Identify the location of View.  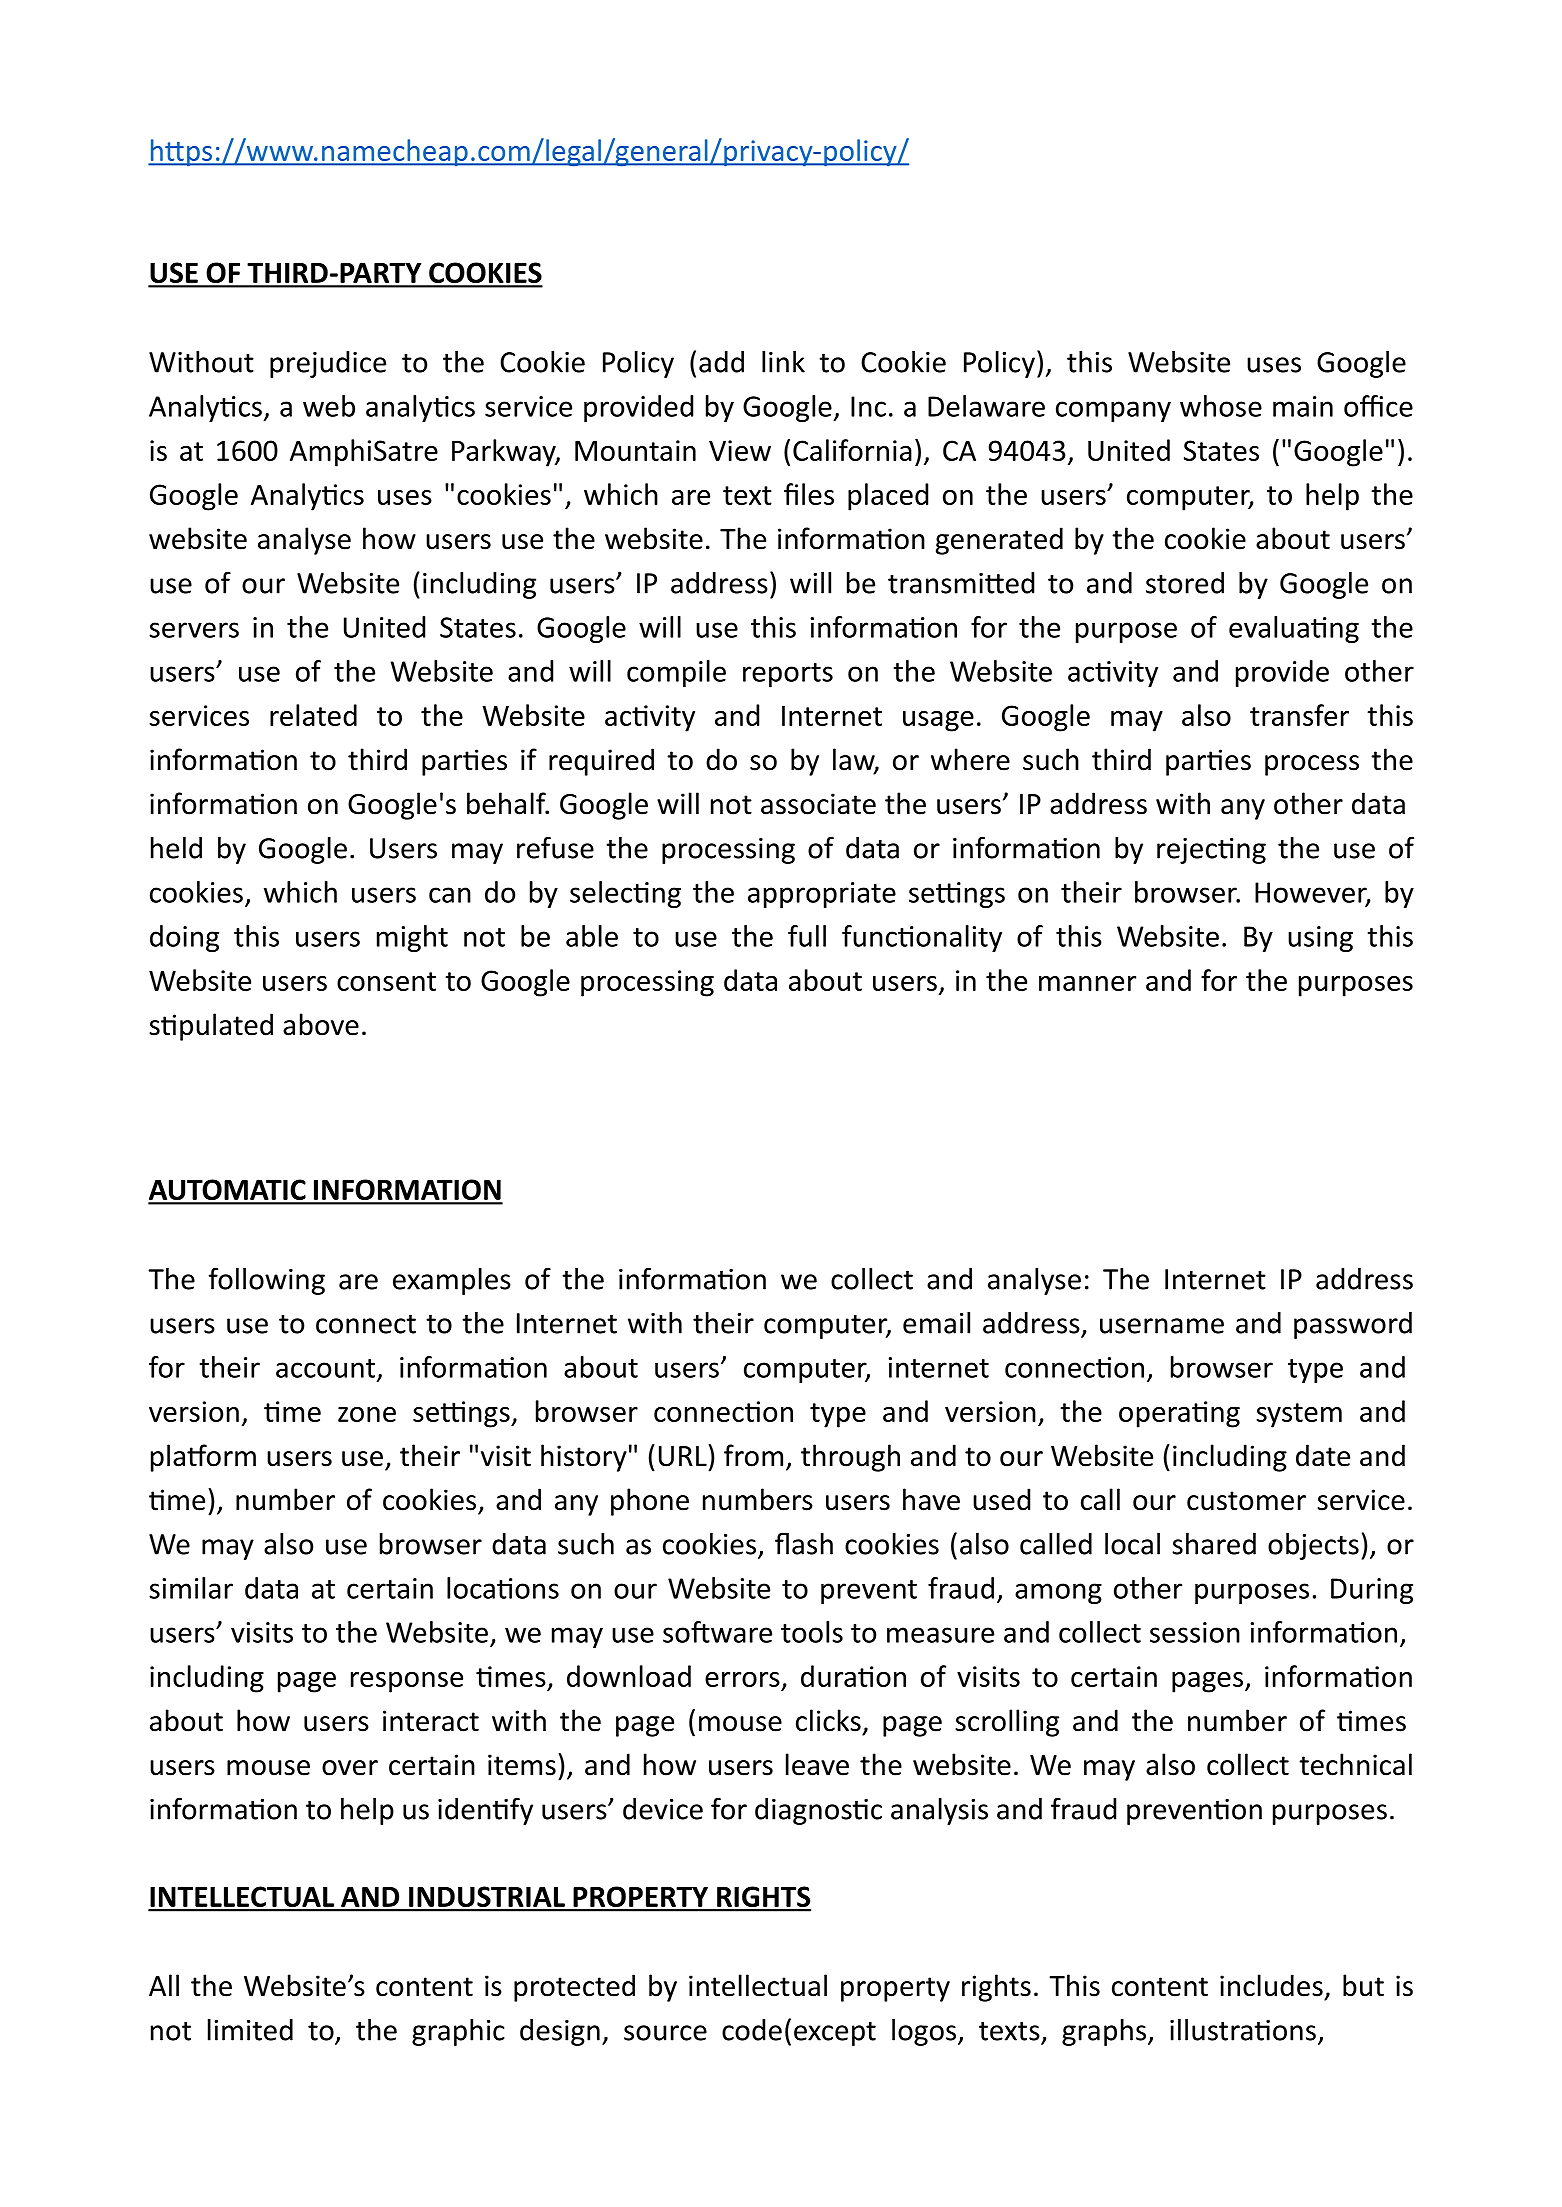
(740, 450).
